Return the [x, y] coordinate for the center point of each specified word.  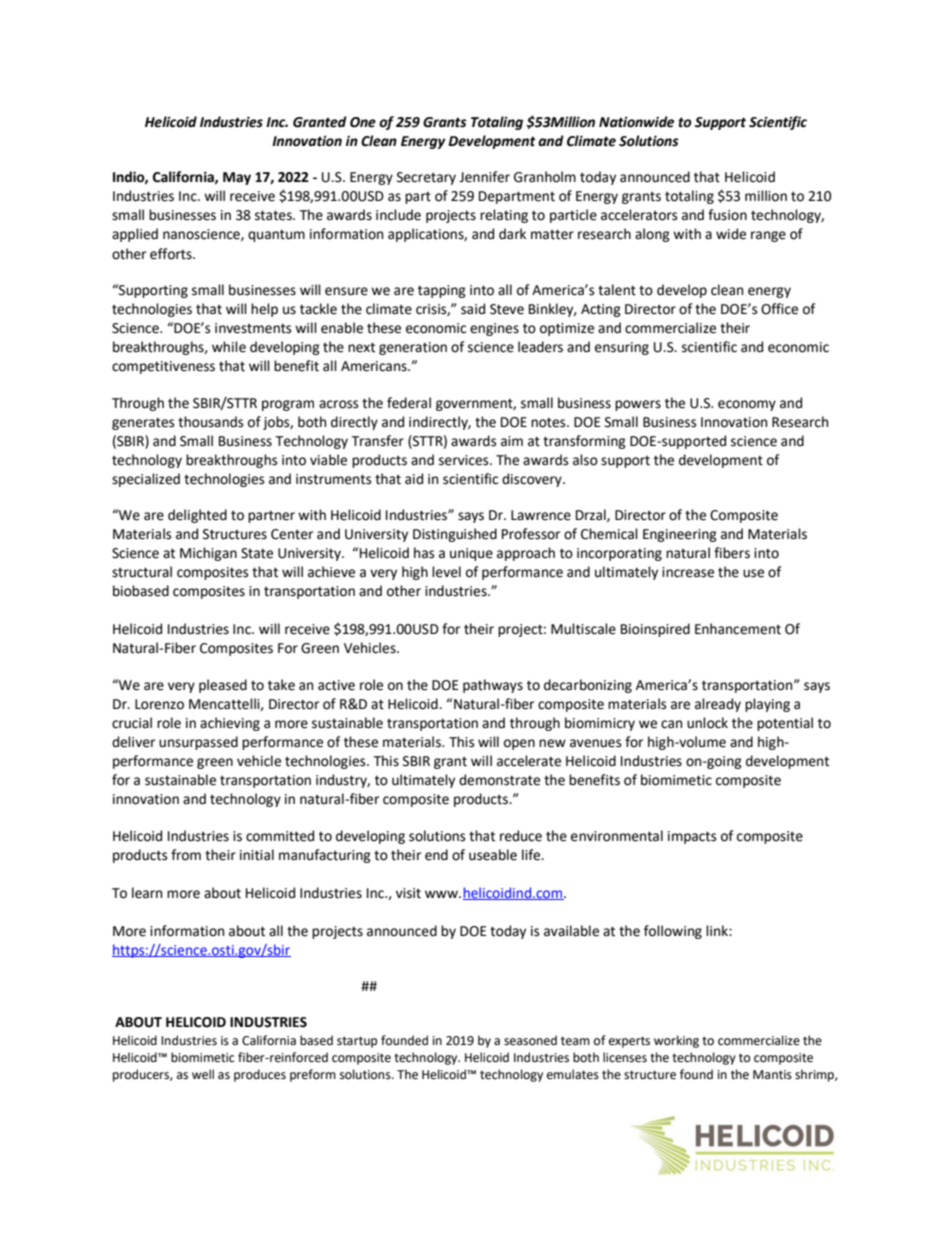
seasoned [530, 1040]
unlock [707, 723]
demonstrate [499, 780]
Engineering [680, 535]
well [203, 1074]
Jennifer [484, 177]
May [237, 178]
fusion [727, 215]
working [676, 1041]
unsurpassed [198, 743]
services [465, 460]
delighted [197, 516]
